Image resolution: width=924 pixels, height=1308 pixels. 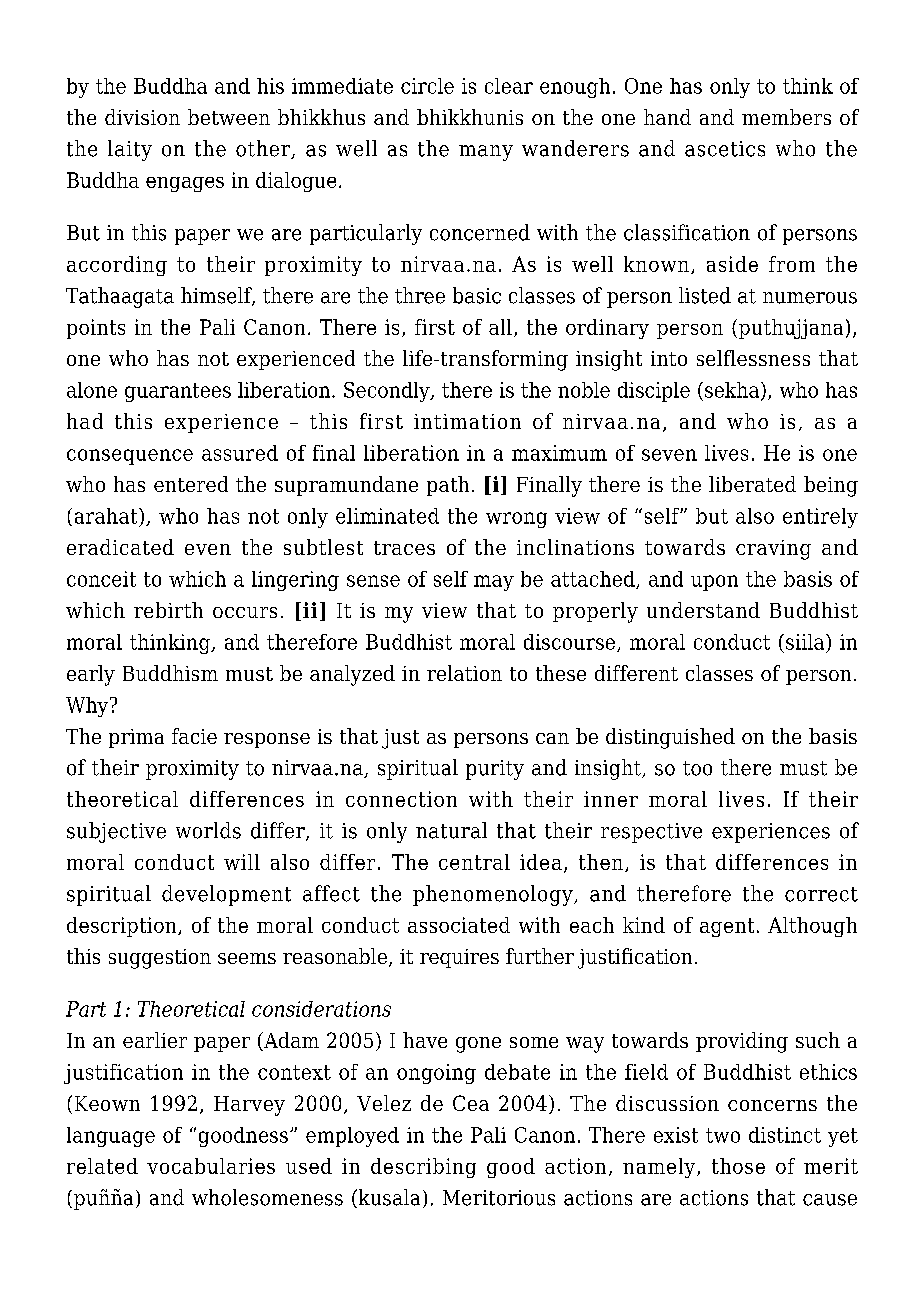 I want to click on relation, so click(x=464, y=673).
